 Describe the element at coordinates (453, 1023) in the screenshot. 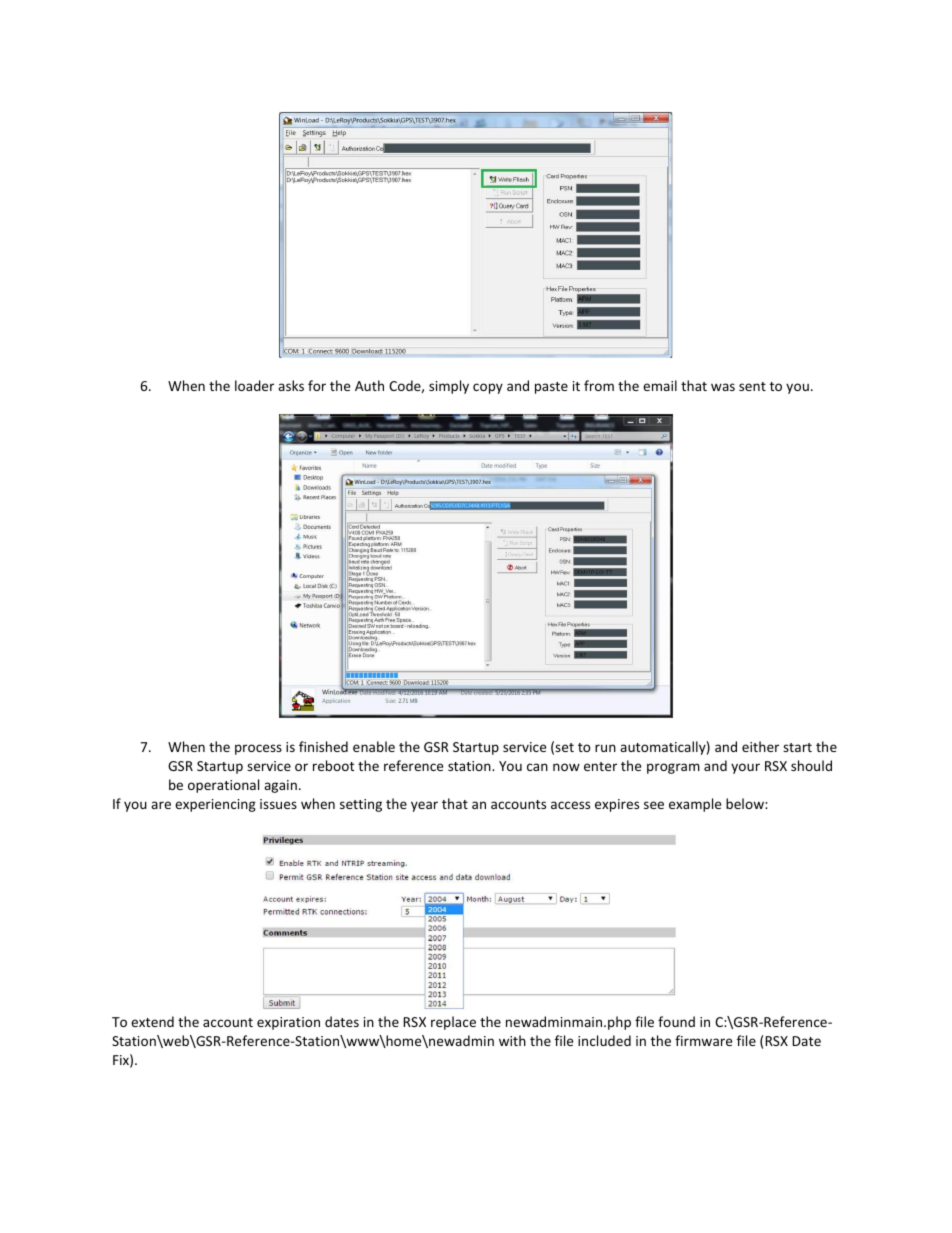

I see `replace` at that location.
